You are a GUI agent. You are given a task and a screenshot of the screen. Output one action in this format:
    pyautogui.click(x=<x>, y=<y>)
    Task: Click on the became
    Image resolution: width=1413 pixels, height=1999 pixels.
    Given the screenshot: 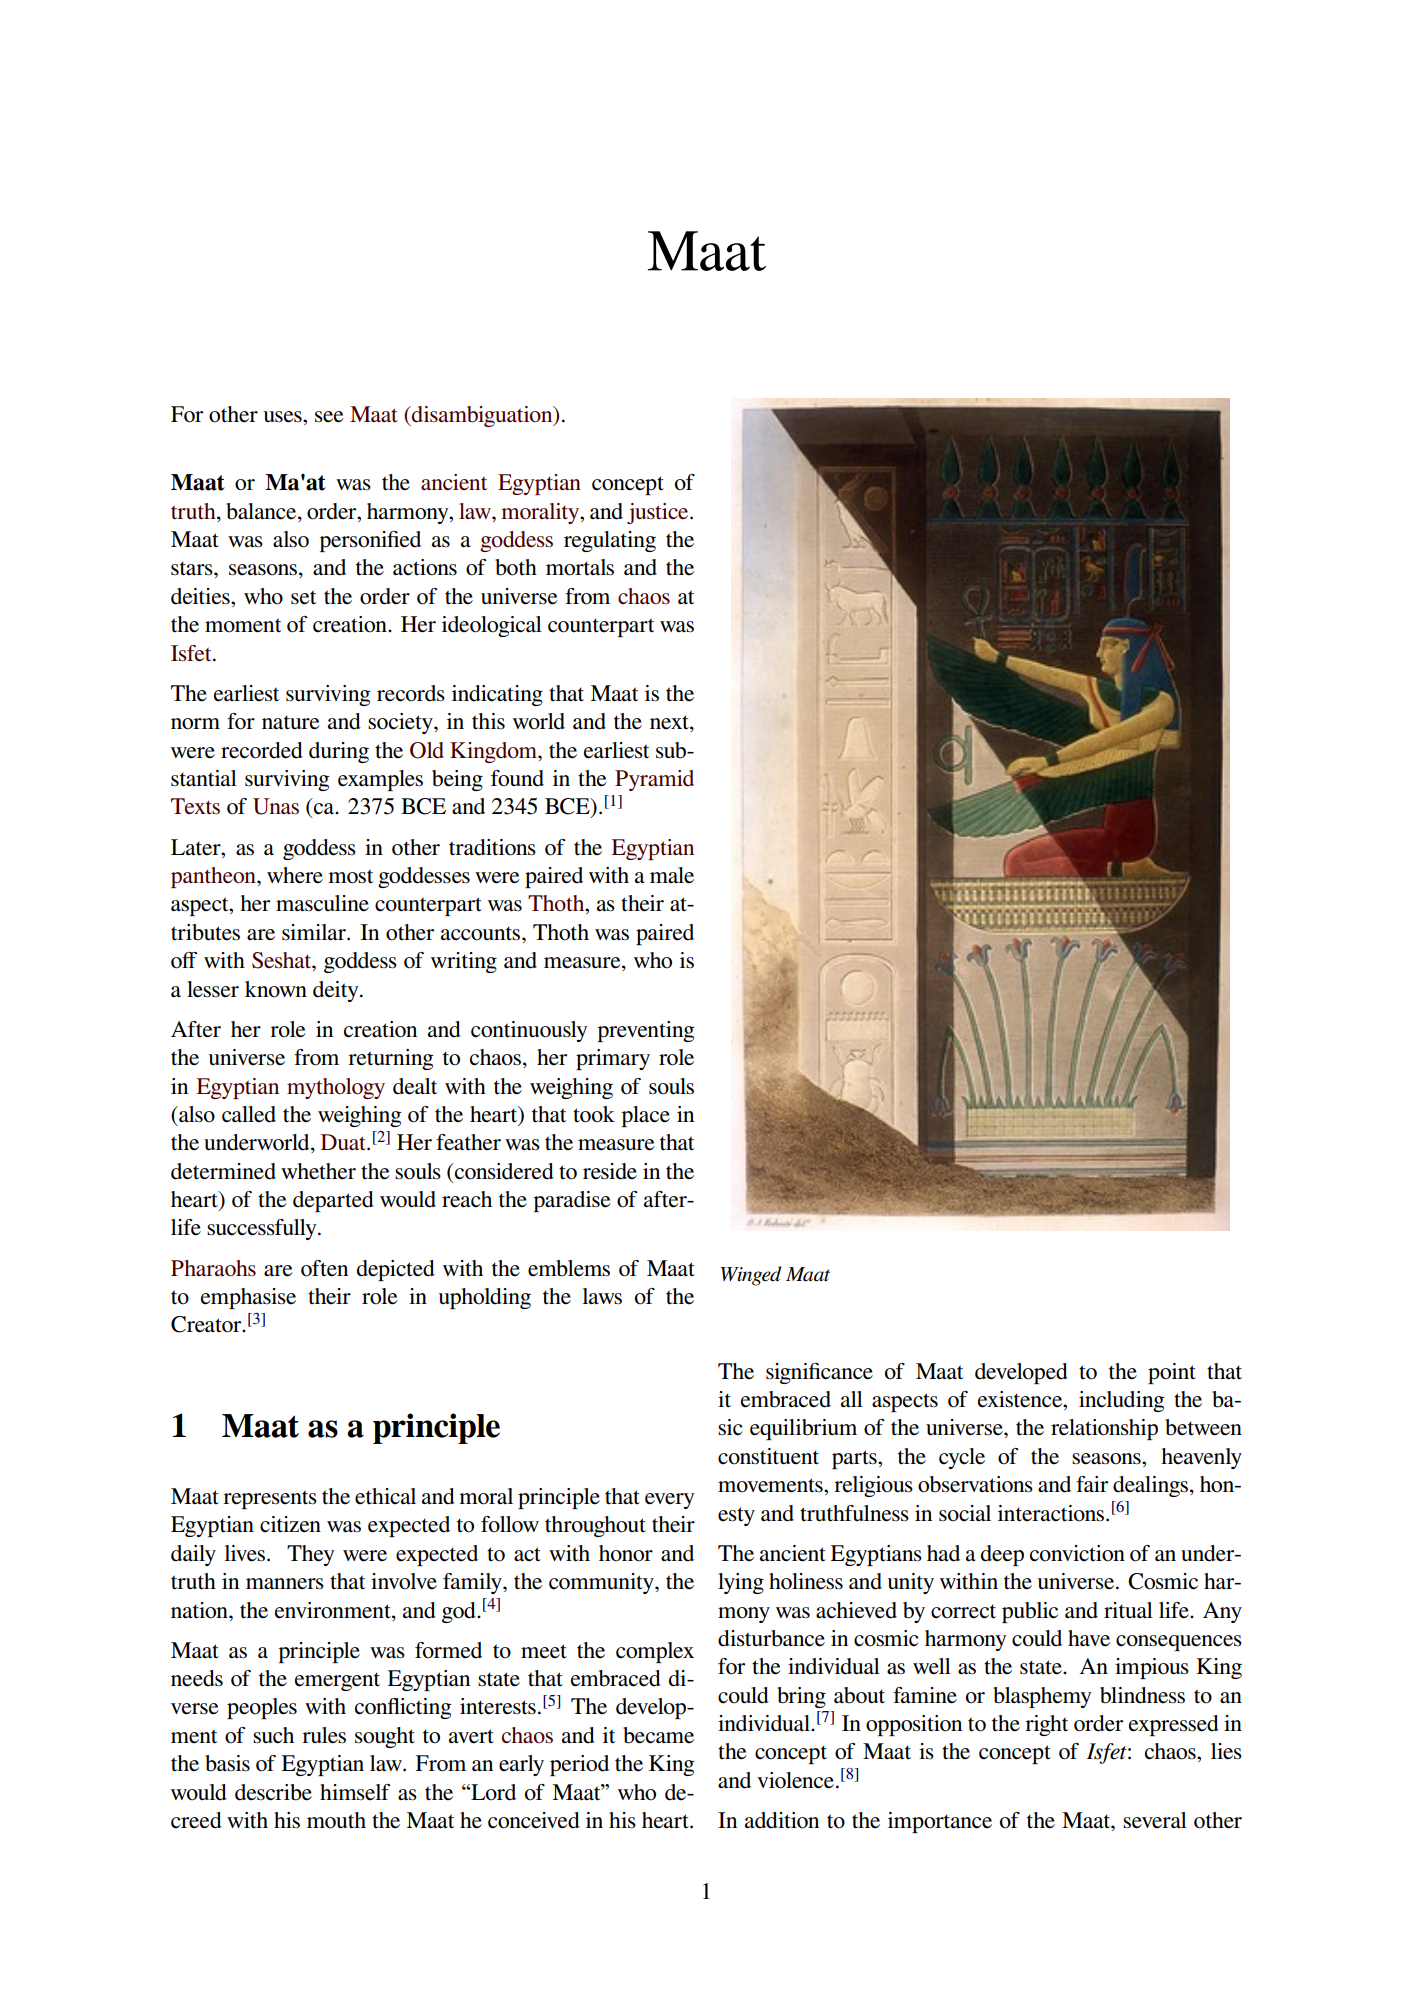 What is the action you would take?
    pyautogui.click(x=658, y=1735)
